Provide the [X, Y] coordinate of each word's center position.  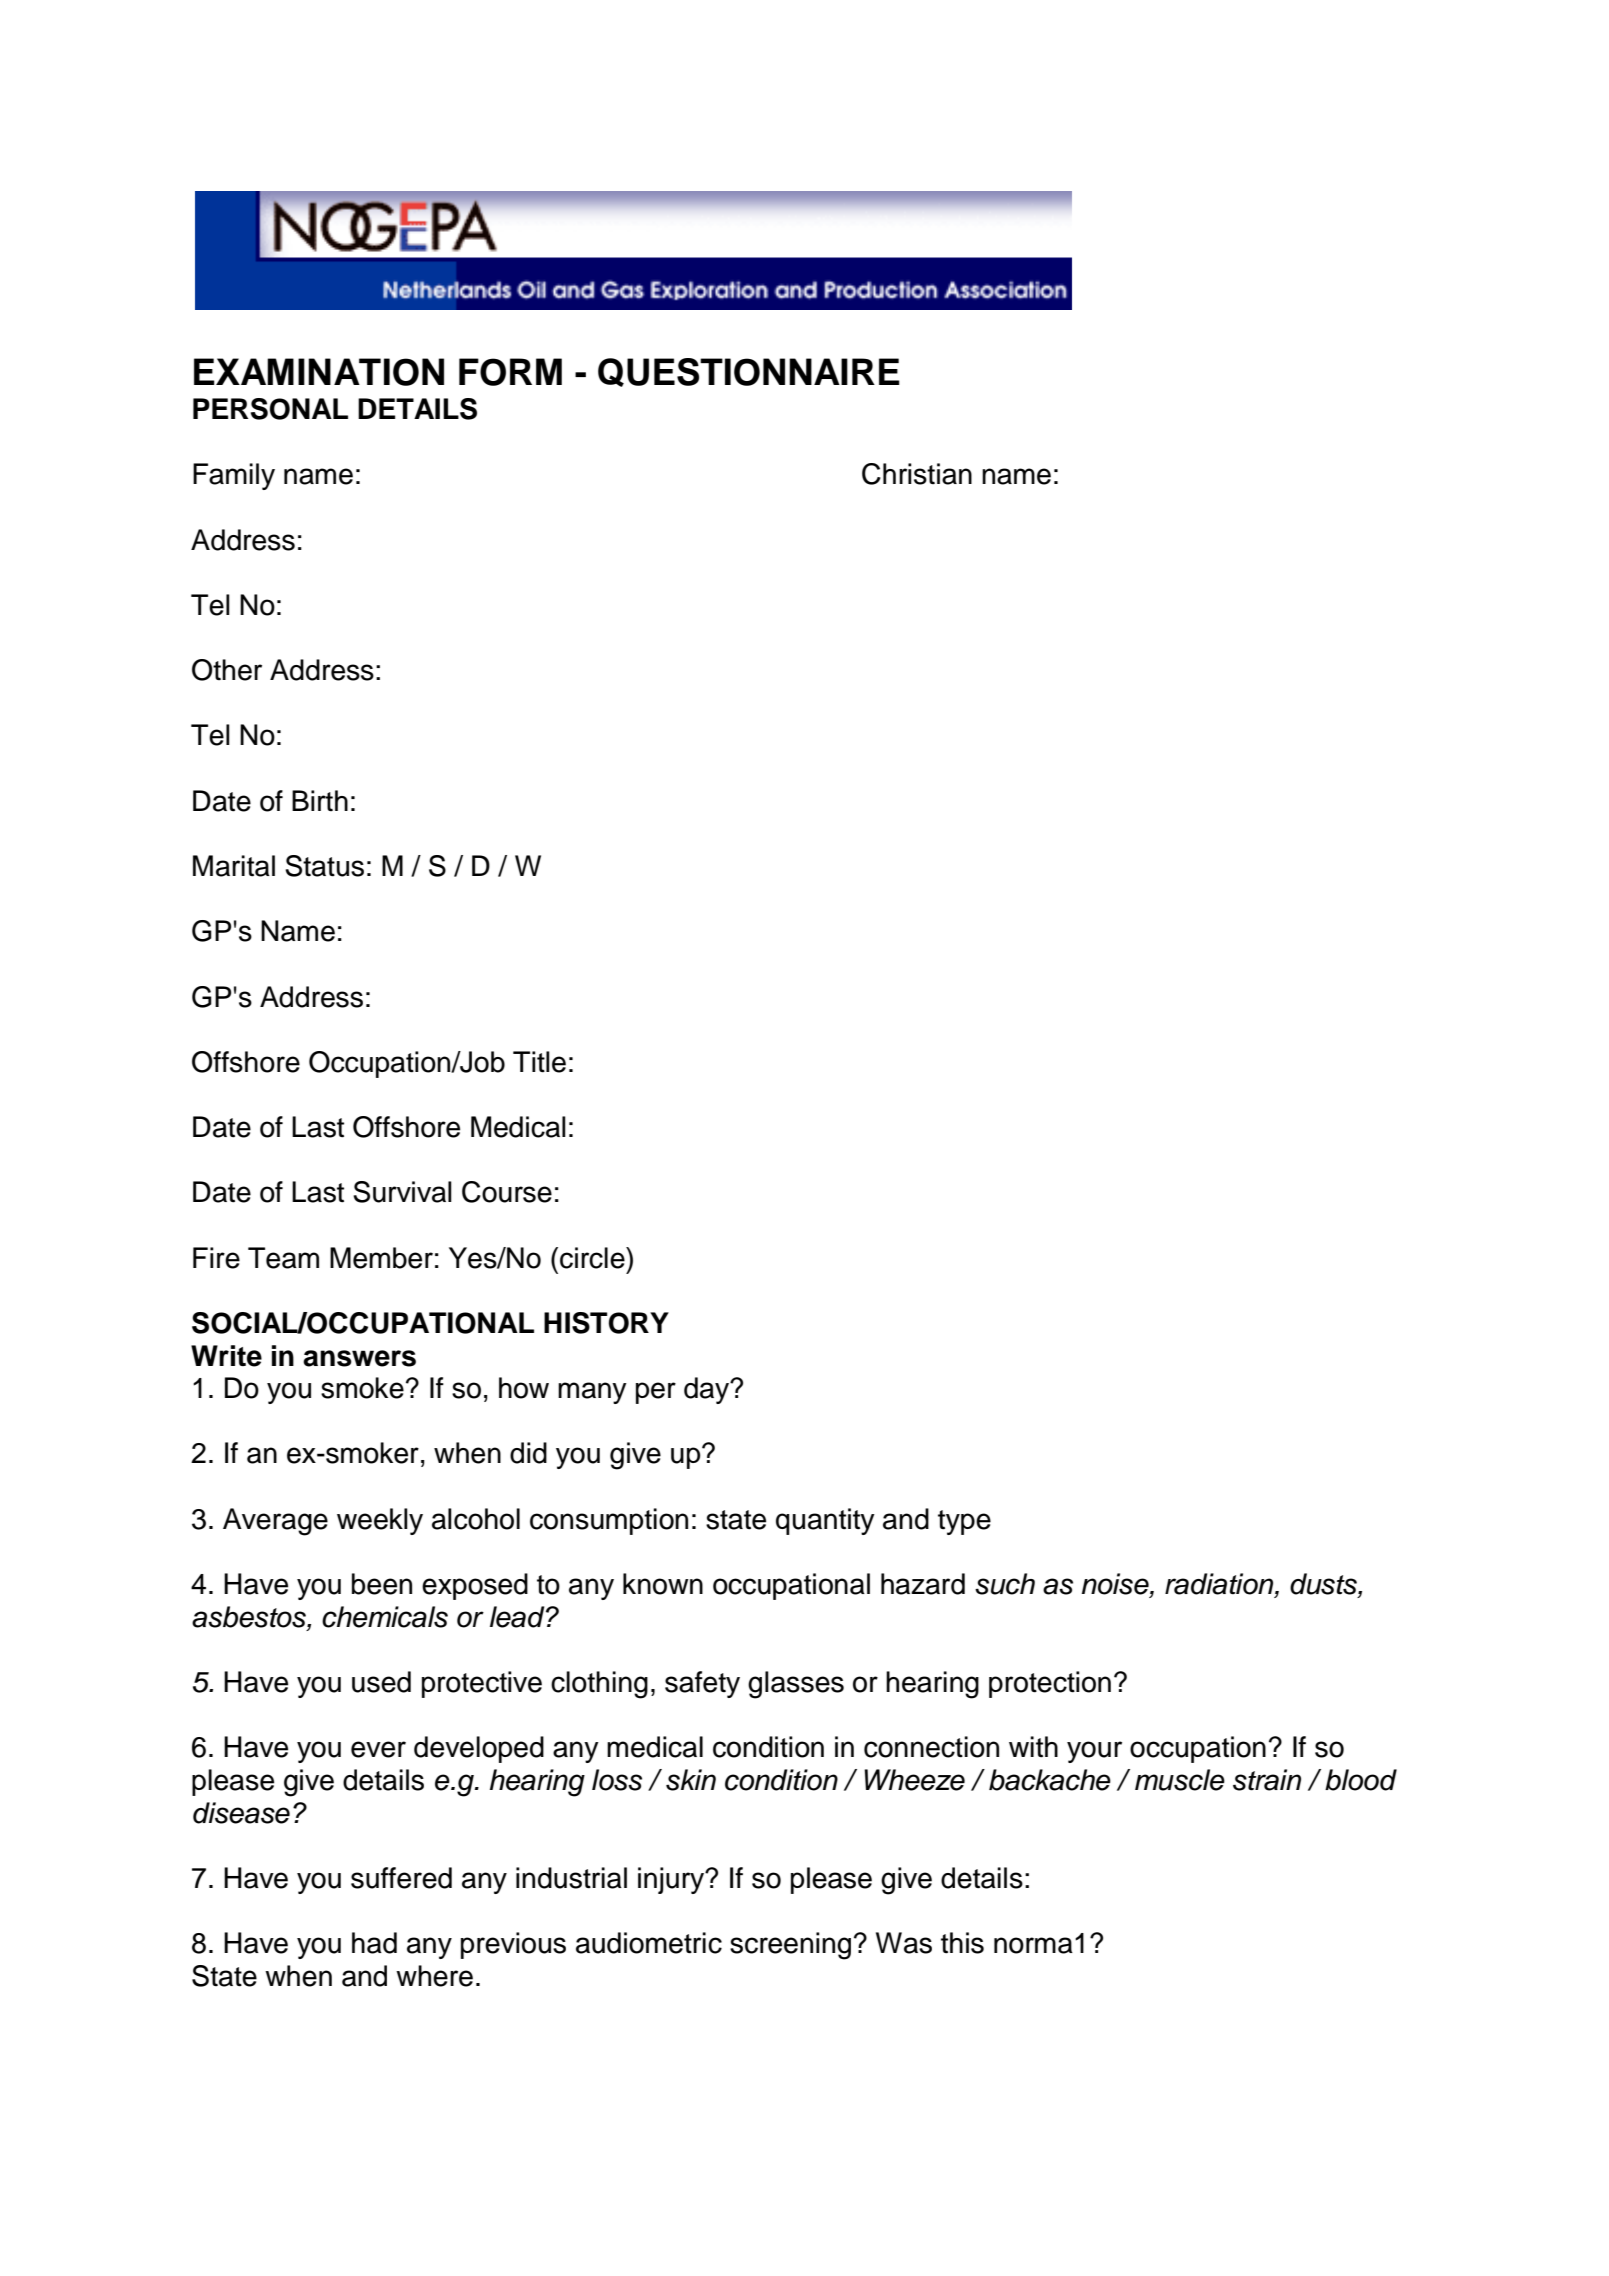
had [374, 1943]
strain [1267, 1780]
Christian [917, 474]
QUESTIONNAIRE [749, 372]
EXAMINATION [319, 372]
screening [790, 1946]
